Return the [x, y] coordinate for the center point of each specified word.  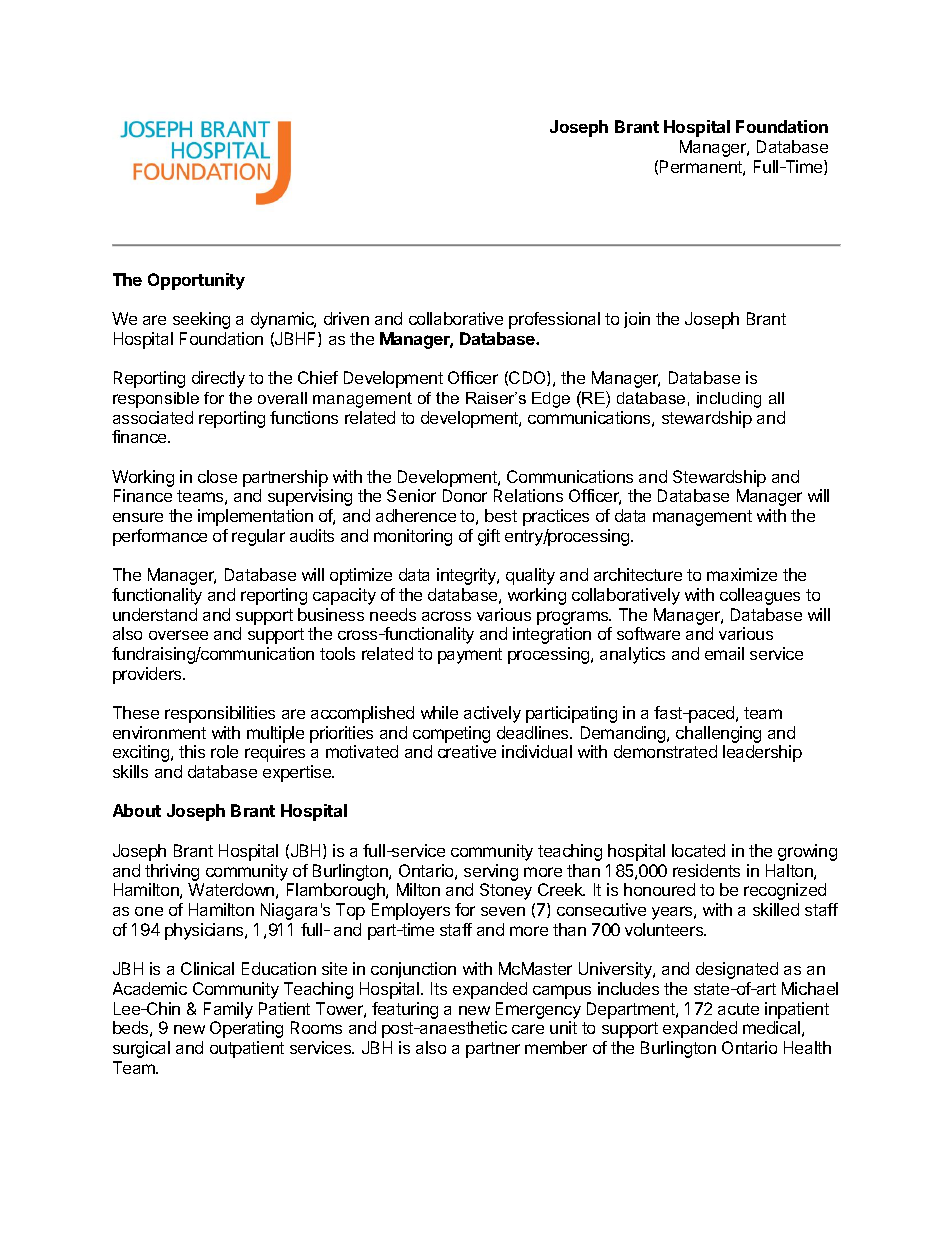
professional [554, 320]
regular [258, 537]
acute [738, 1009]
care [528, 1029]
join [637, 320]
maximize [742, 574]
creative [467, 751]
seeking [201, 320]
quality [530, 576]
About [137, 810]
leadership [762, 753]
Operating [246, 1029]
